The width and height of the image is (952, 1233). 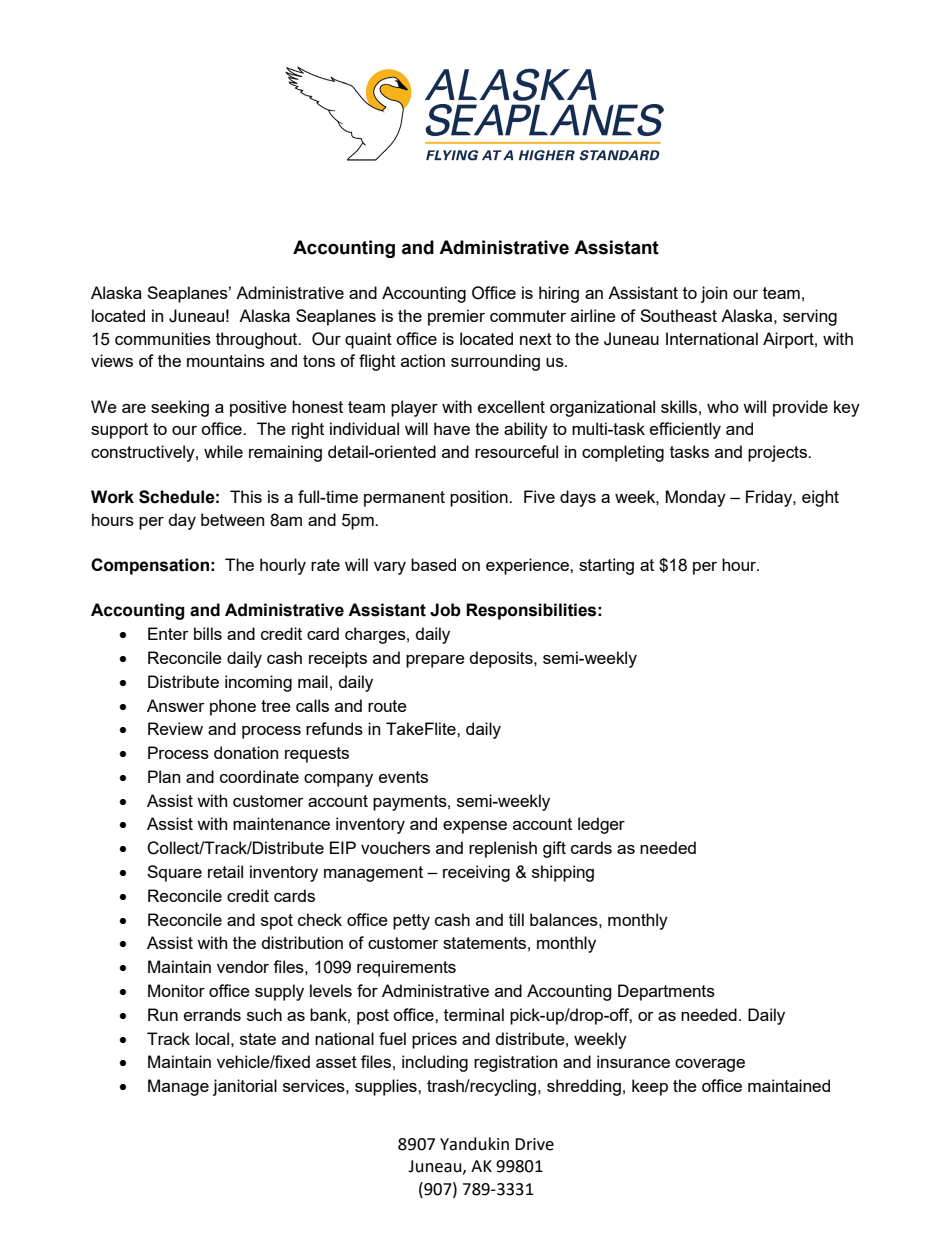 I want to click on route, so click(x=387, y=706).
